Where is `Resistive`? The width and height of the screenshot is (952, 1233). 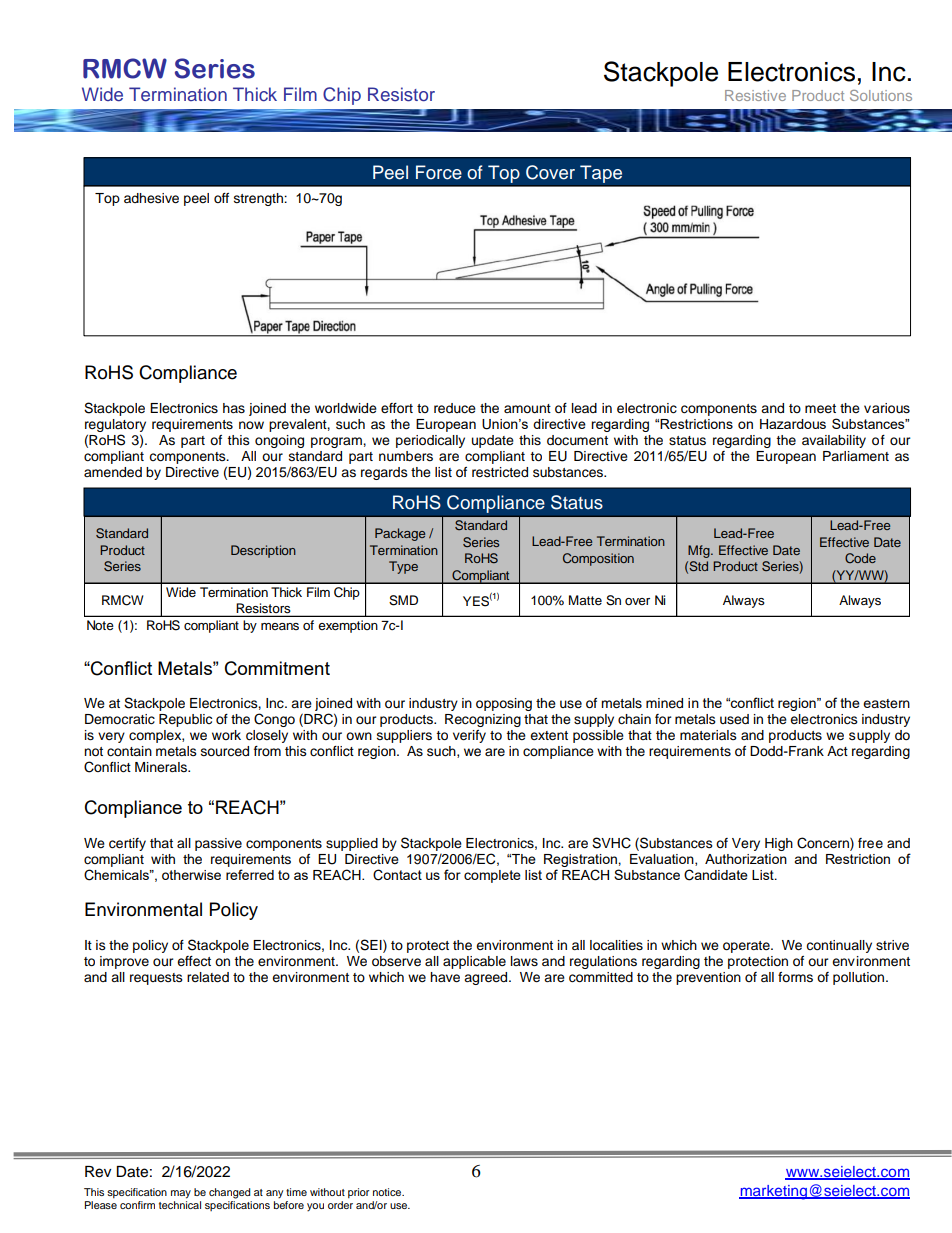 Resistive is located at coordinates (755, 95).
